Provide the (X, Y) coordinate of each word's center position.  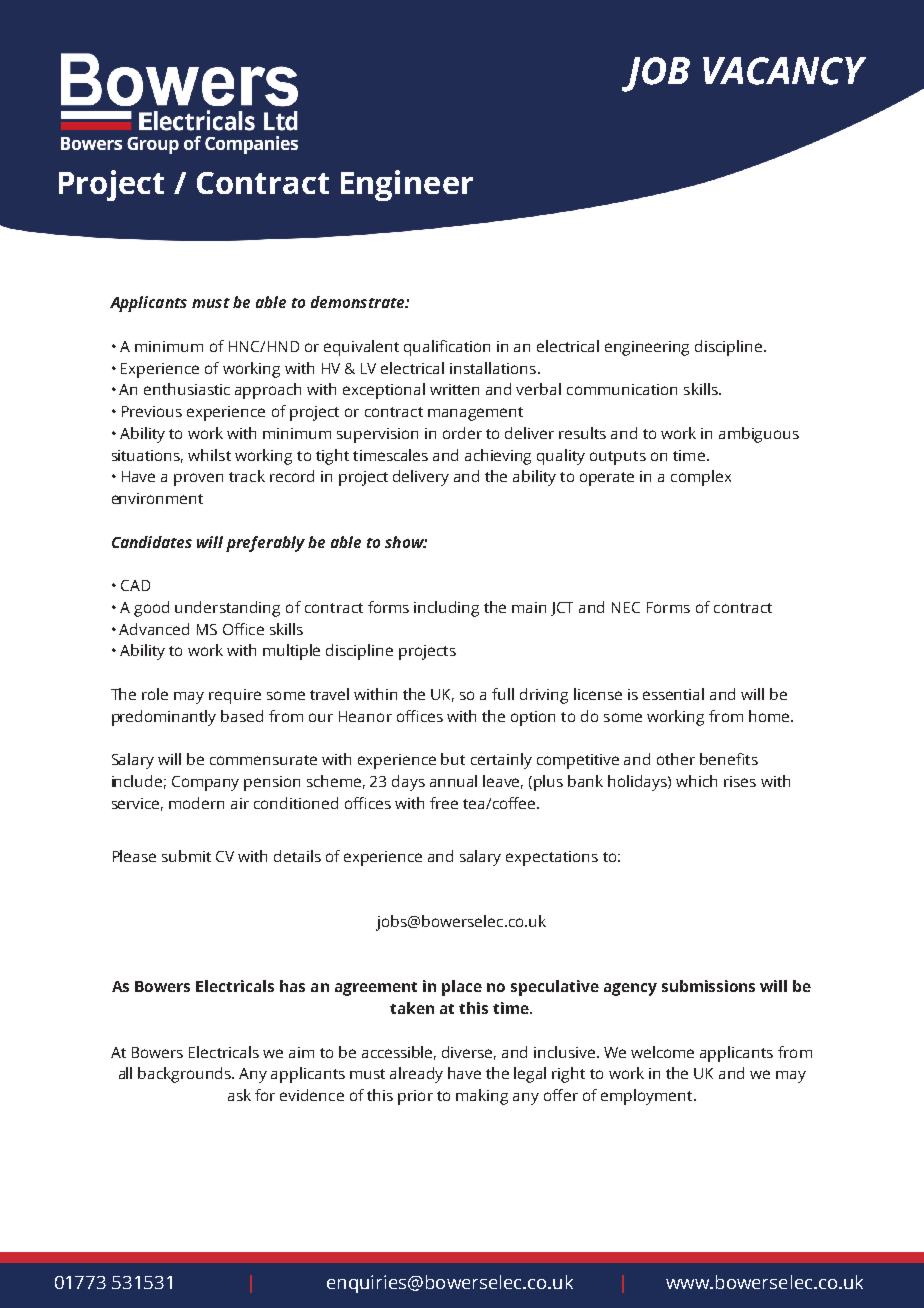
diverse (469, 1053)
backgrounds (186, 1075)
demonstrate (359, 302)
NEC (626, 607)
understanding (227, 609)
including (446, 609)
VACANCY (784, 71)
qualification (447, 348)
